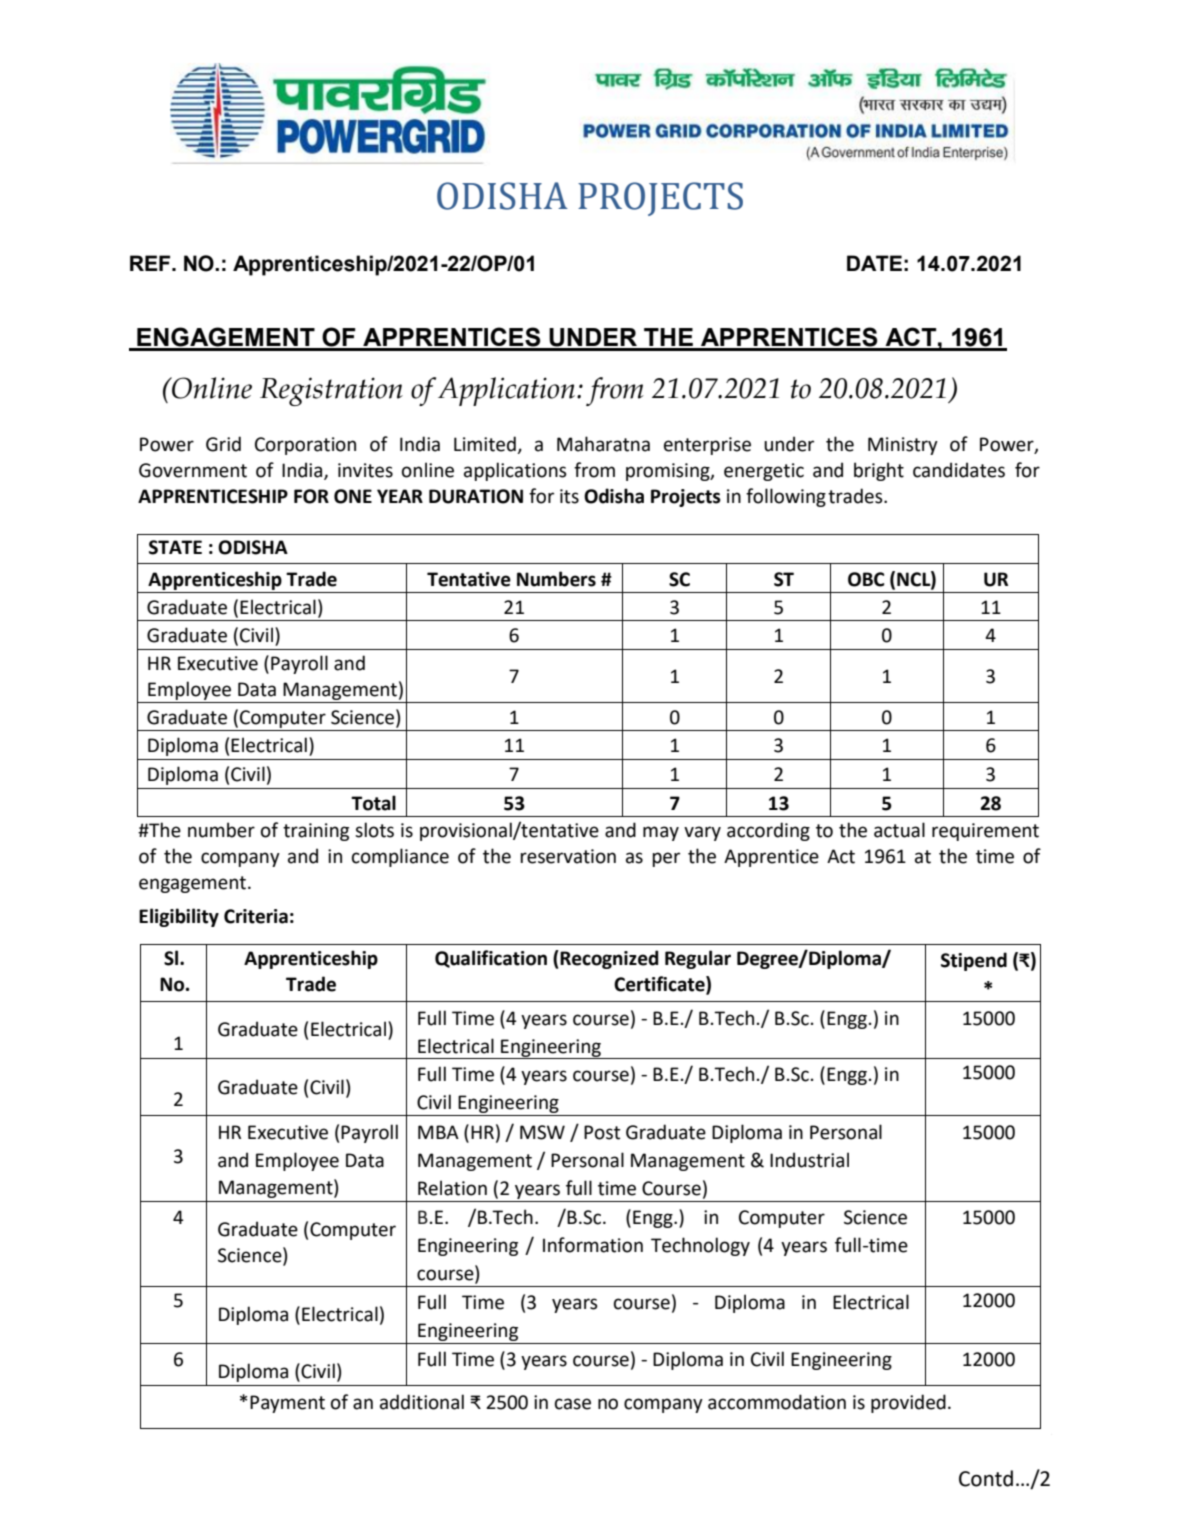 Image resolution: width=1178 pixels, height=1525 pixels. I want to click on Recognized, so click(608, 959).
